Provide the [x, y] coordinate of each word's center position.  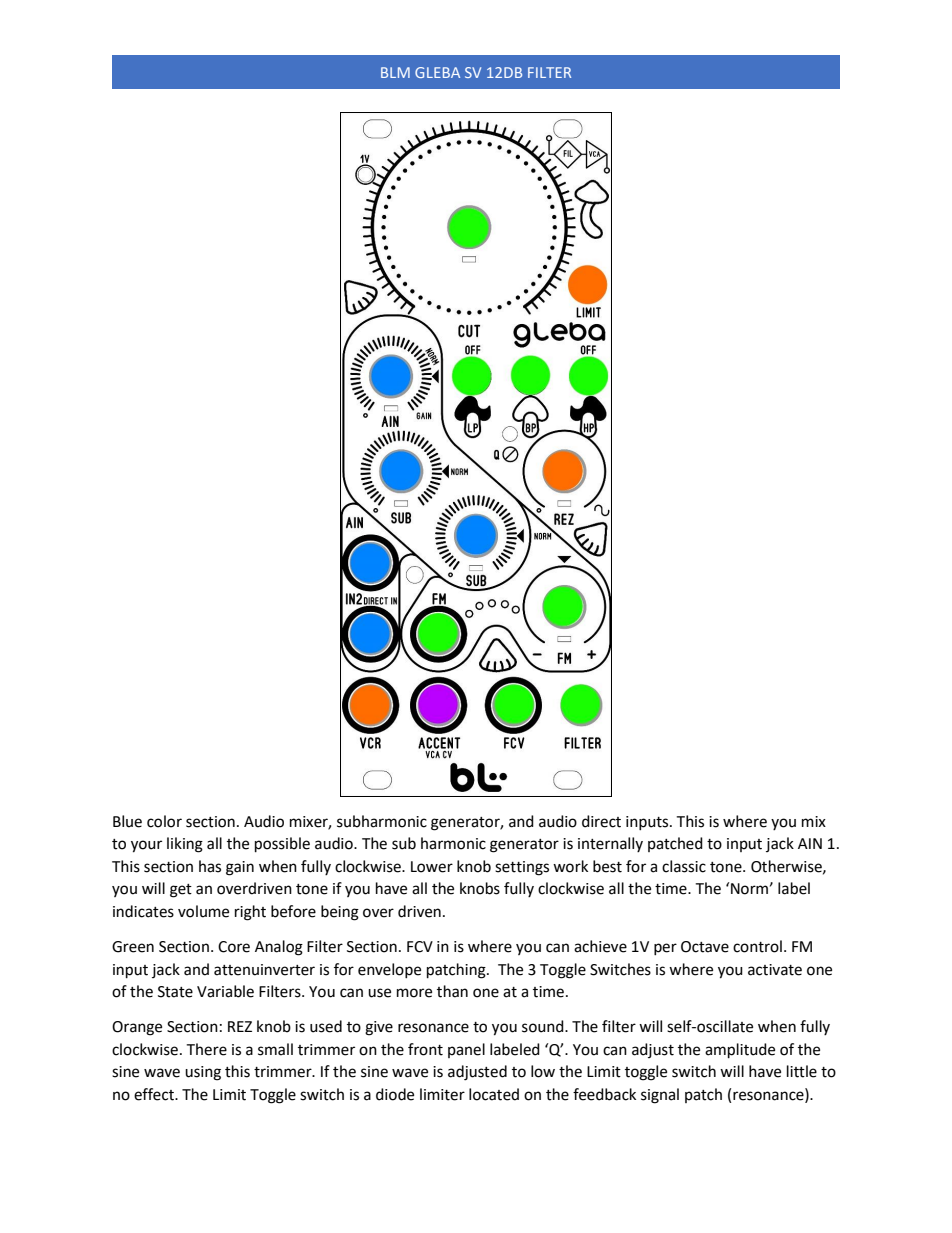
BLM [395, 72]
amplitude [740, 1051]
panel [466, 1050]
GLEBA [437, 72]
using [203, 1073]
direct [601, 821]
